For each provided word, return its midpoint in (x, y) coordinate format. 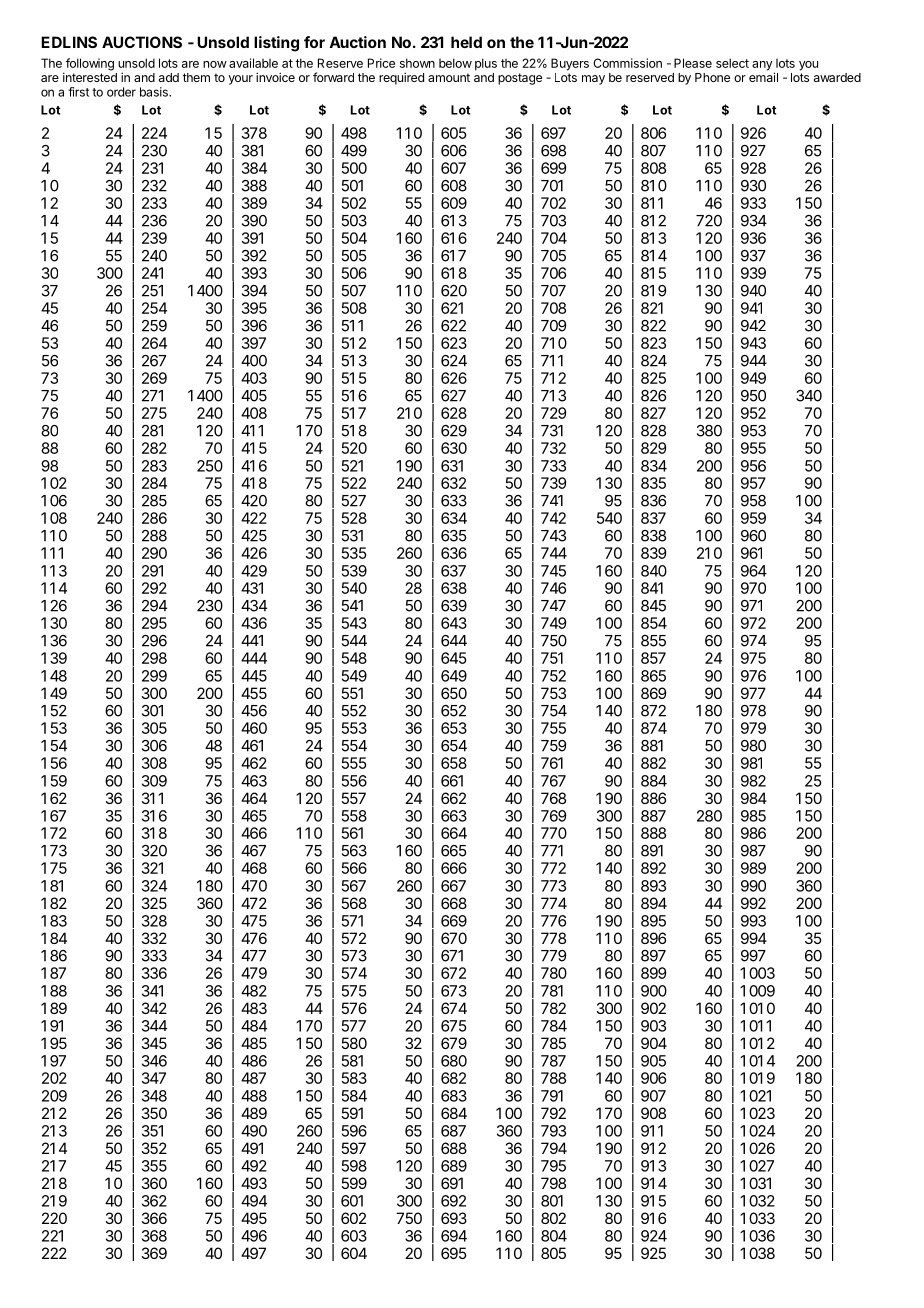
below (455, 63)
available (253, 63)
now (215, 64)
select (732, 63)
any (762, 66)
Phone (712, 77)
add (169, 77)
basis (155, 92)
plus (486, 64)
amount (449, 77)
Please (693, 63)
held (466, 42)
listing (276, 44)
